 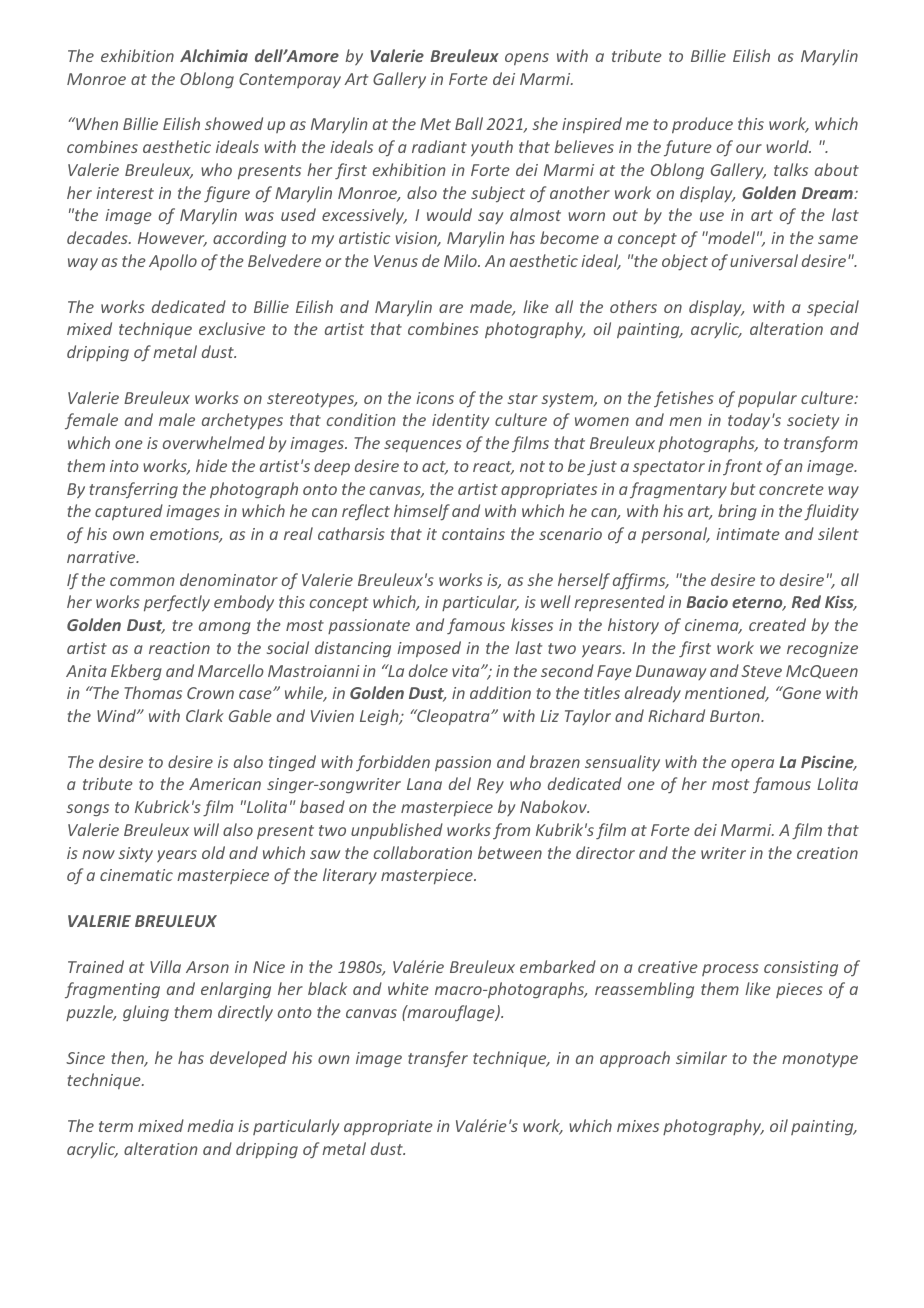 What do you see at coordinates (234, 123) in the screenshot?
I see `showed` at bounding box center [234, 123].
